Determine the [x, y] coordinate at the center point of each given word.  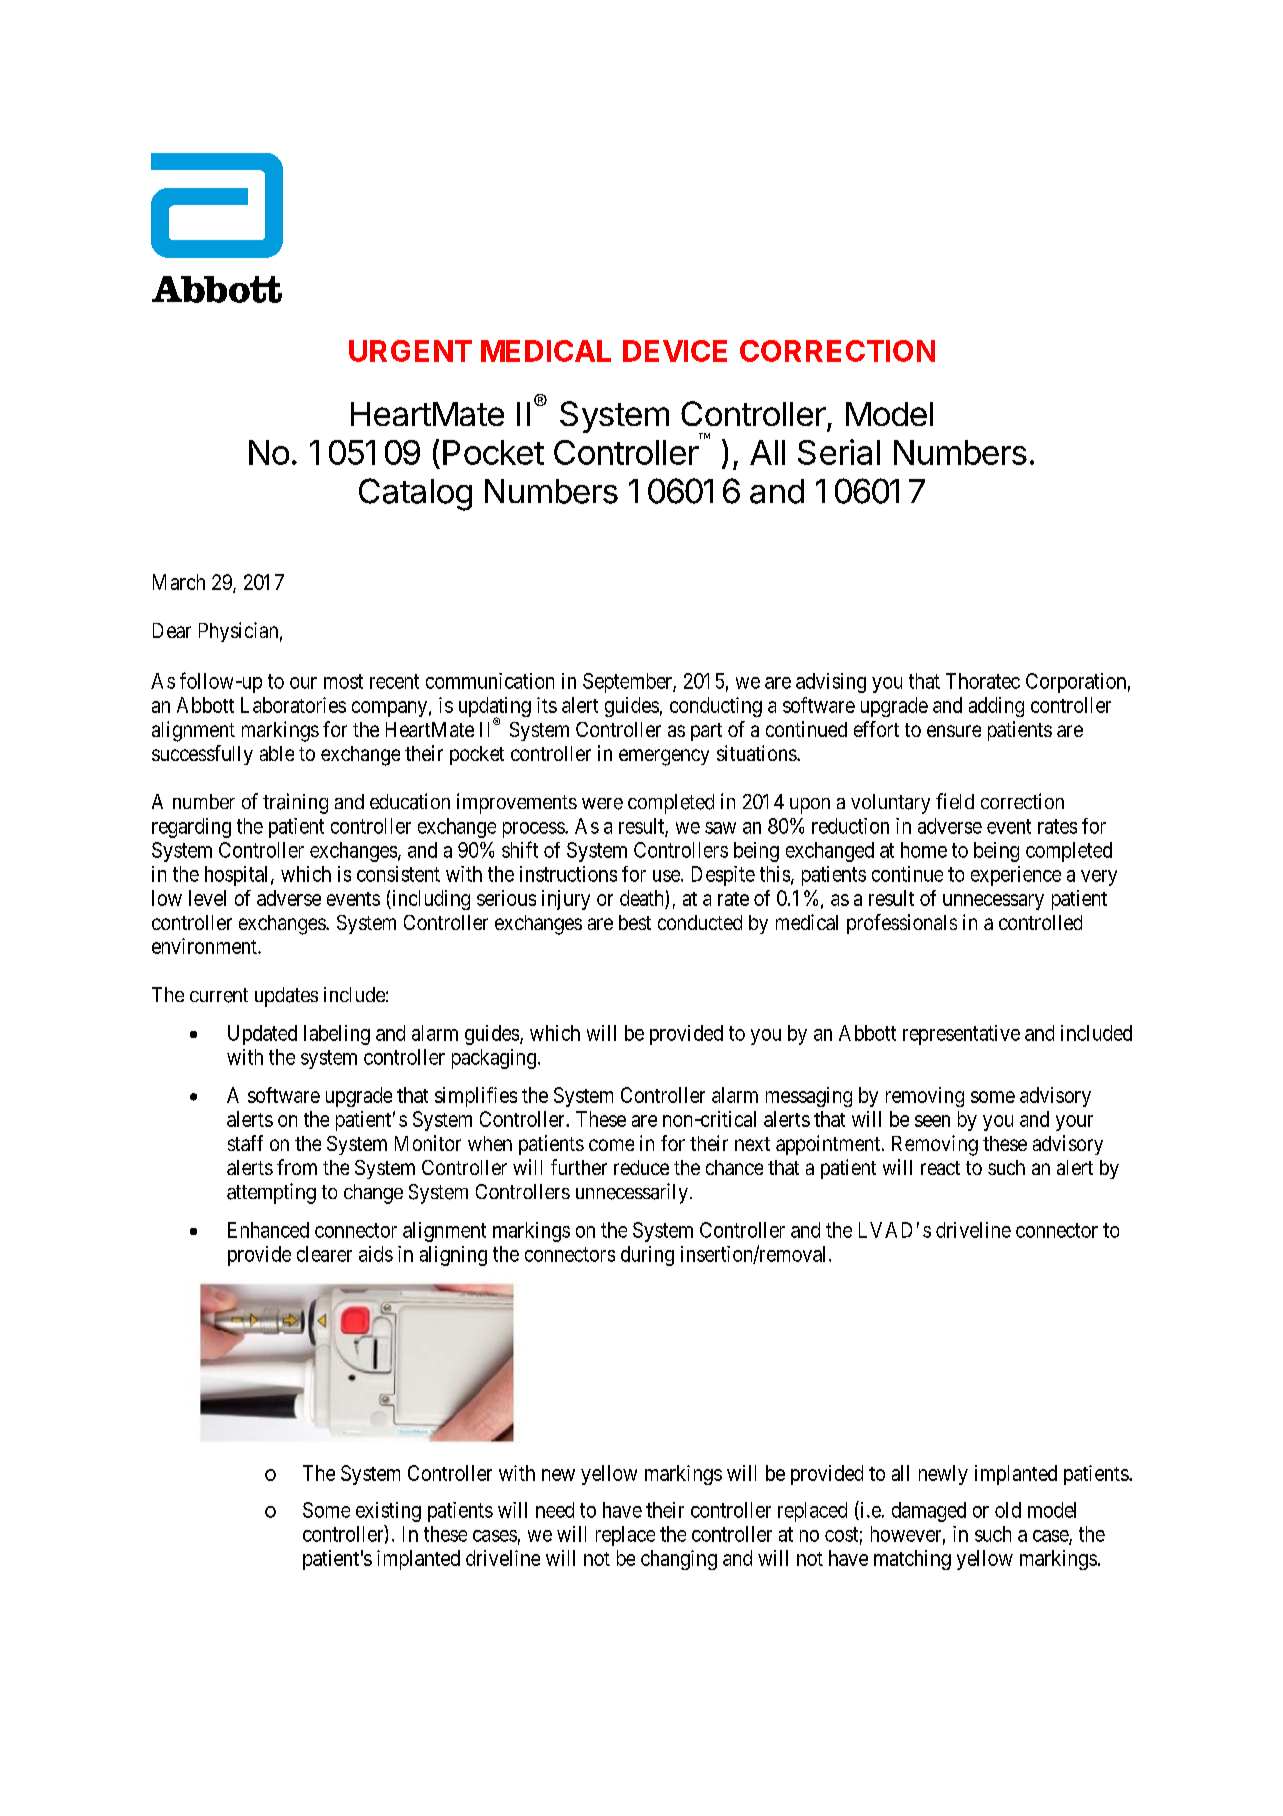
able [277, 753]
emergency [664, 757]
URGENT [410, 351]
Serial [839, 452]
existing [388, 1512]
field [955, 801]
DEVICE [675, 351]
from [297, 1167]
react [940, 1168]
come [611, 1145]
